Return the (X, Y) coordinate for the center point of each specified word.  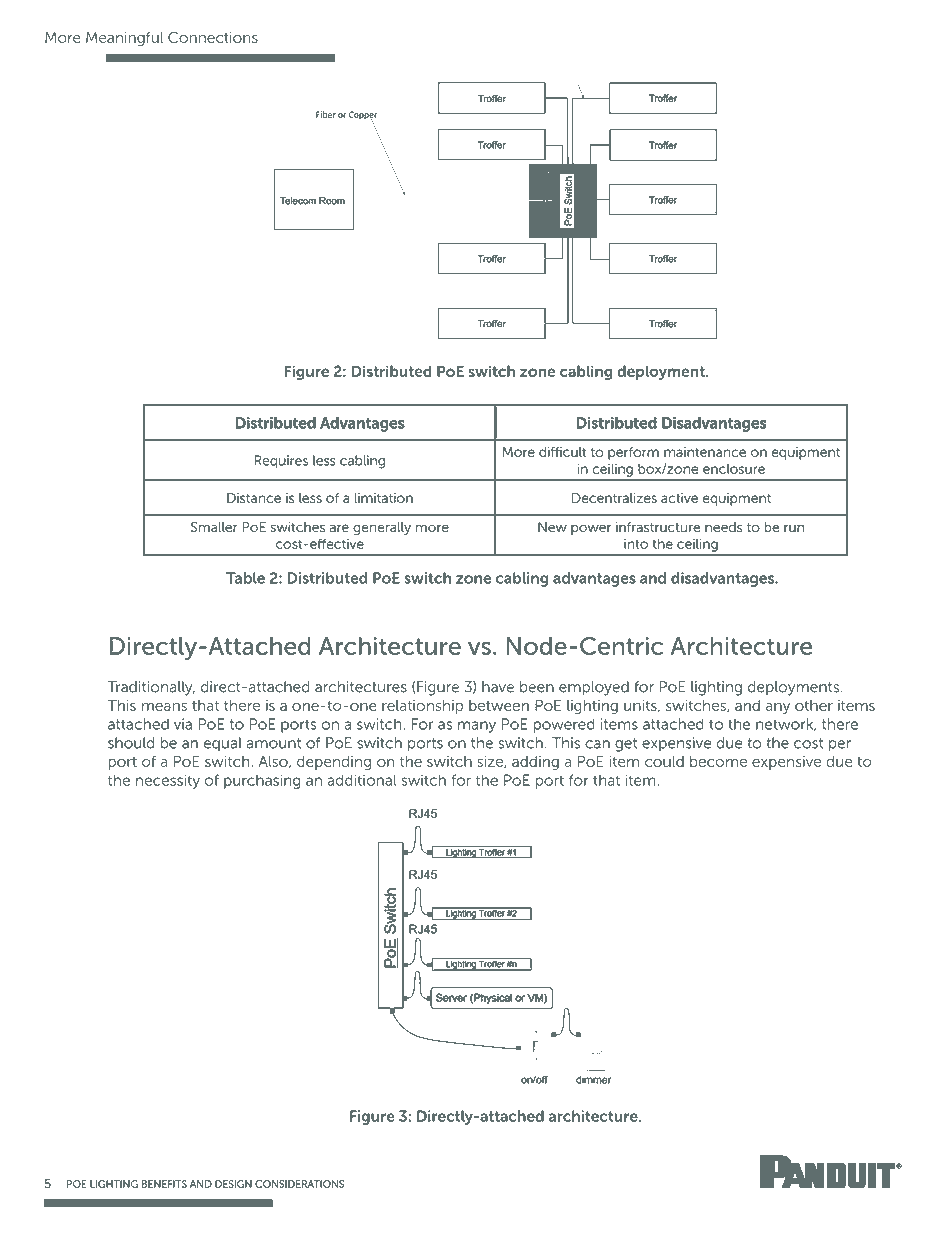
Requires (281, 461)
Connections (213, 37)
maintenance (705, 452)
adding (535, 763)
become (718, 761)
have (498, 687)
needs (724, 527)
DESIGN (233, 1184)
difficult (562, 452)
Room (332, 201)
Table (245, 578)
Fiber (326, 114)
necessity (168, 781)
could (664, 761)
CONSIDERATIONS (299, 1184)
